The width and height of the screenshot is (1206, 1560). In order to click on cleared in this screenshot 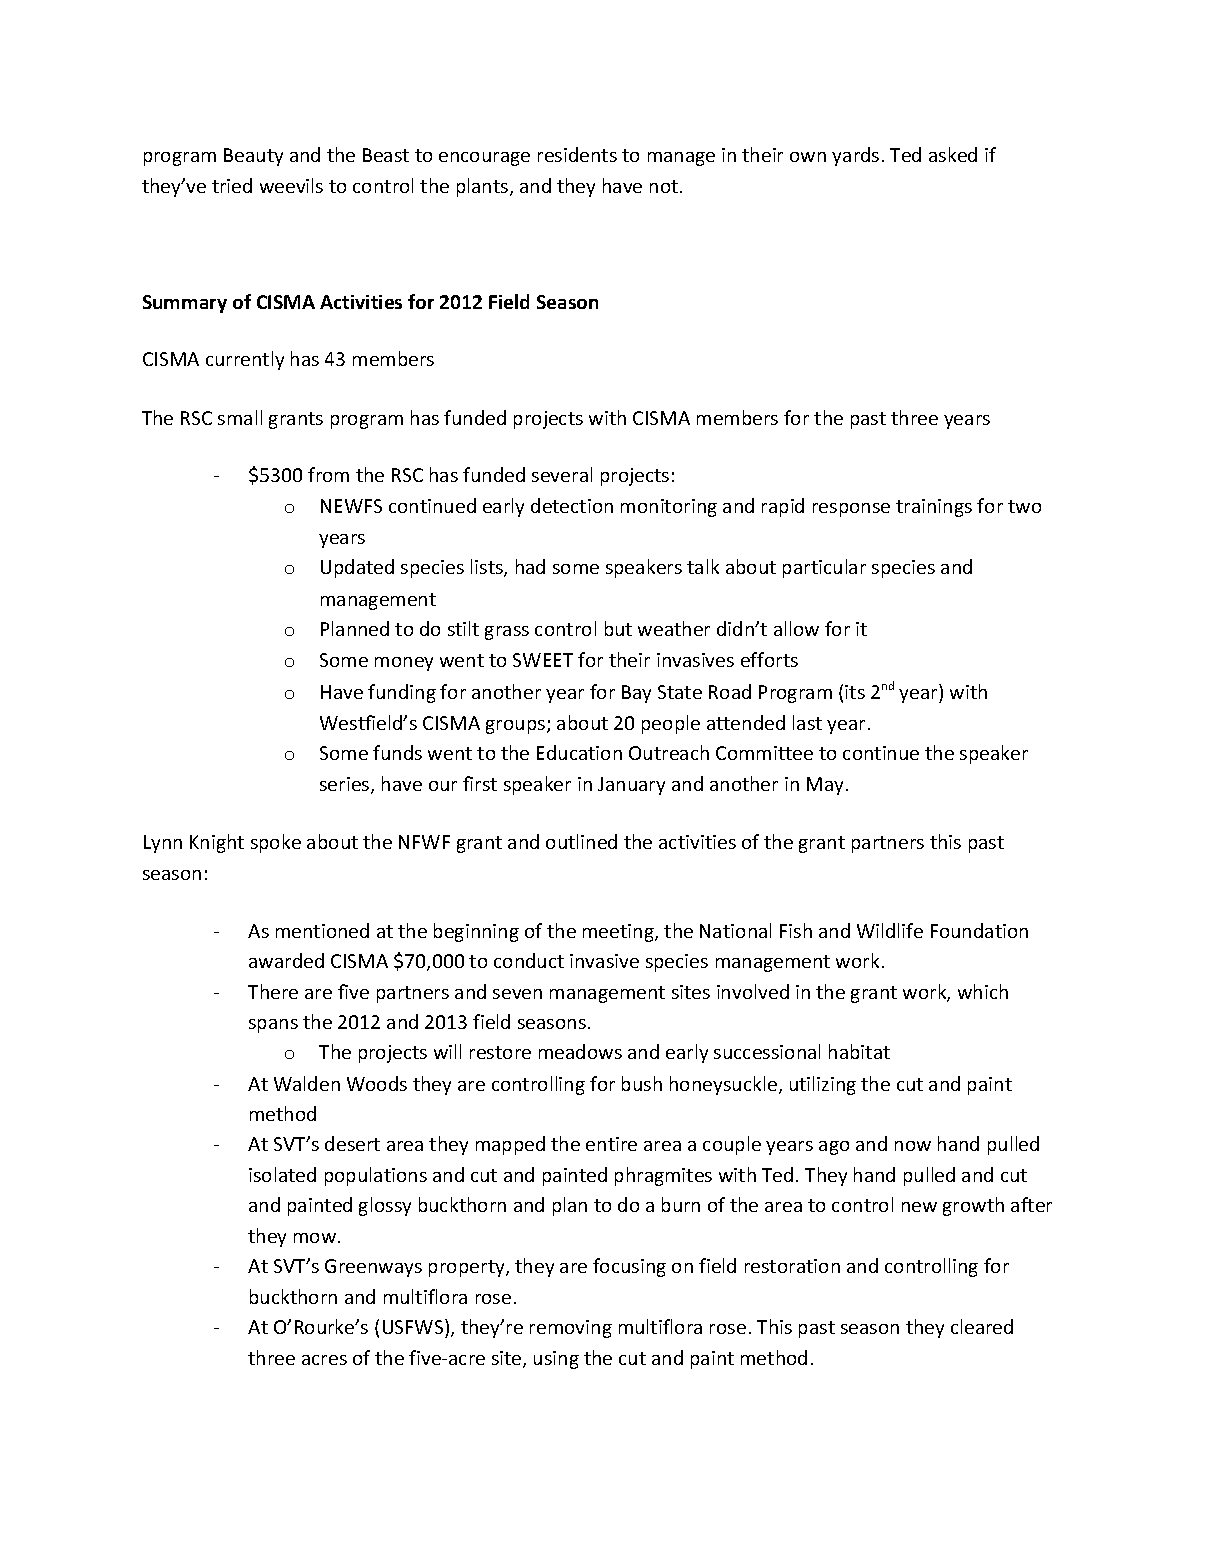, I will do `click(982, 1326)`.
